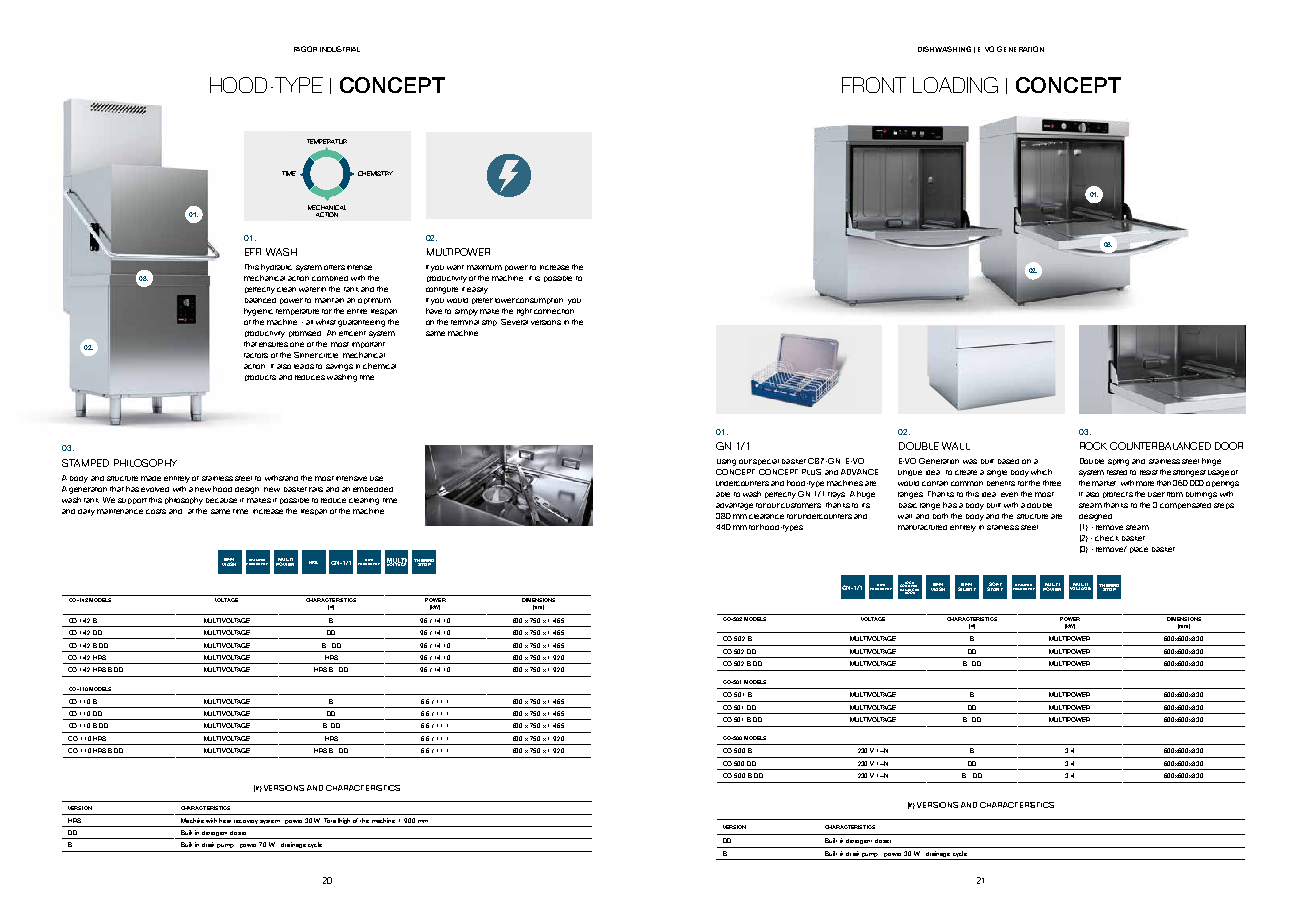  Describe the element at coordinates (955, 85) in the document. I see `LOADING` at that location.
